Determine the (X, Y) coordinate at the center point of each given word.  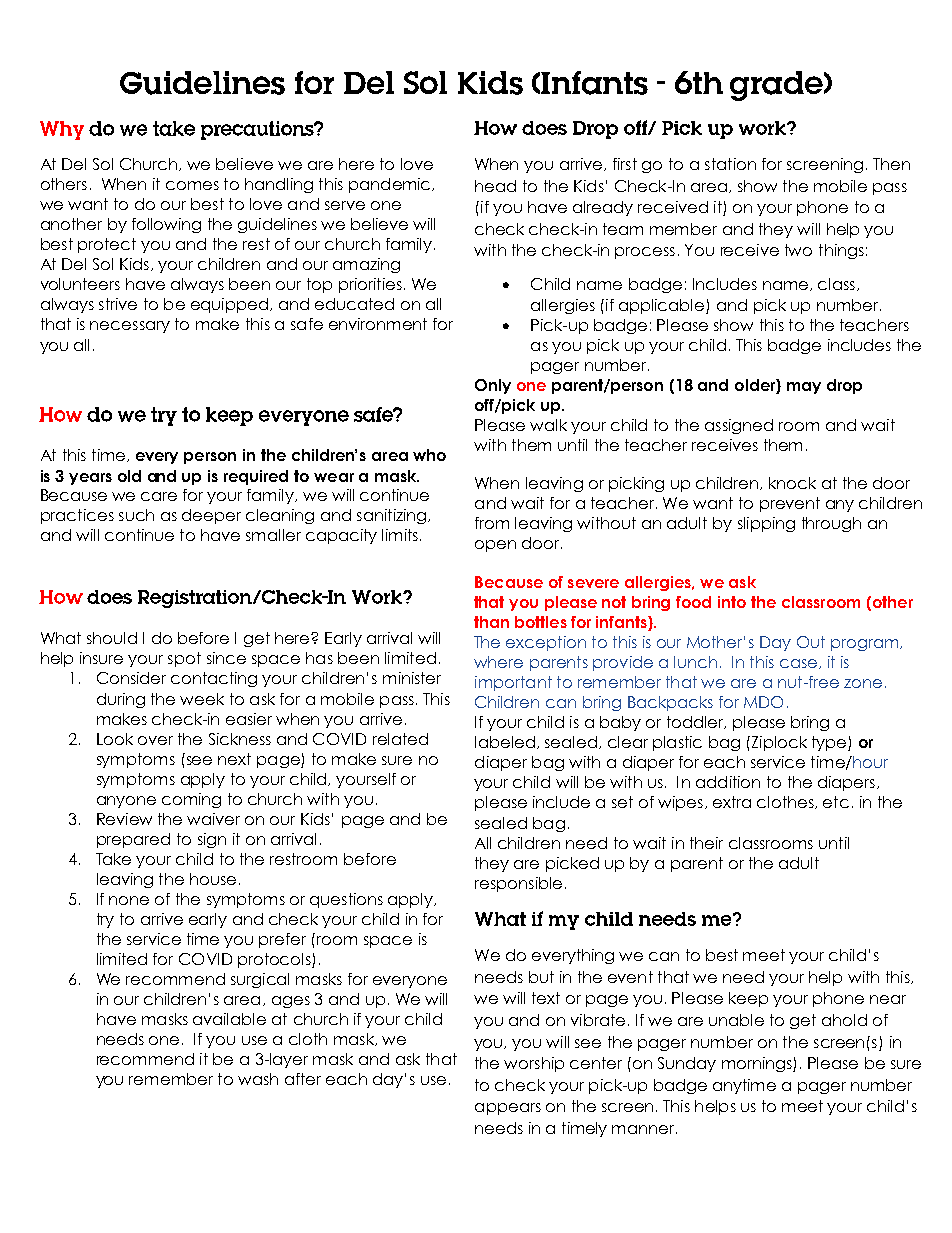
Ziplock (779, 743)
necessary (130, 327)
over (155, 740)
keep (748, 999)
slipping (766, 524)
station (730, 164)
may (804, 388)
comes (192, 185)
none (129, 900)
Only (493, 386)
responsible (518, 884)
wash (258, 1079)
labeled (505, 742)
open (495, 546)
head (495, 186)
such (136, 515)
